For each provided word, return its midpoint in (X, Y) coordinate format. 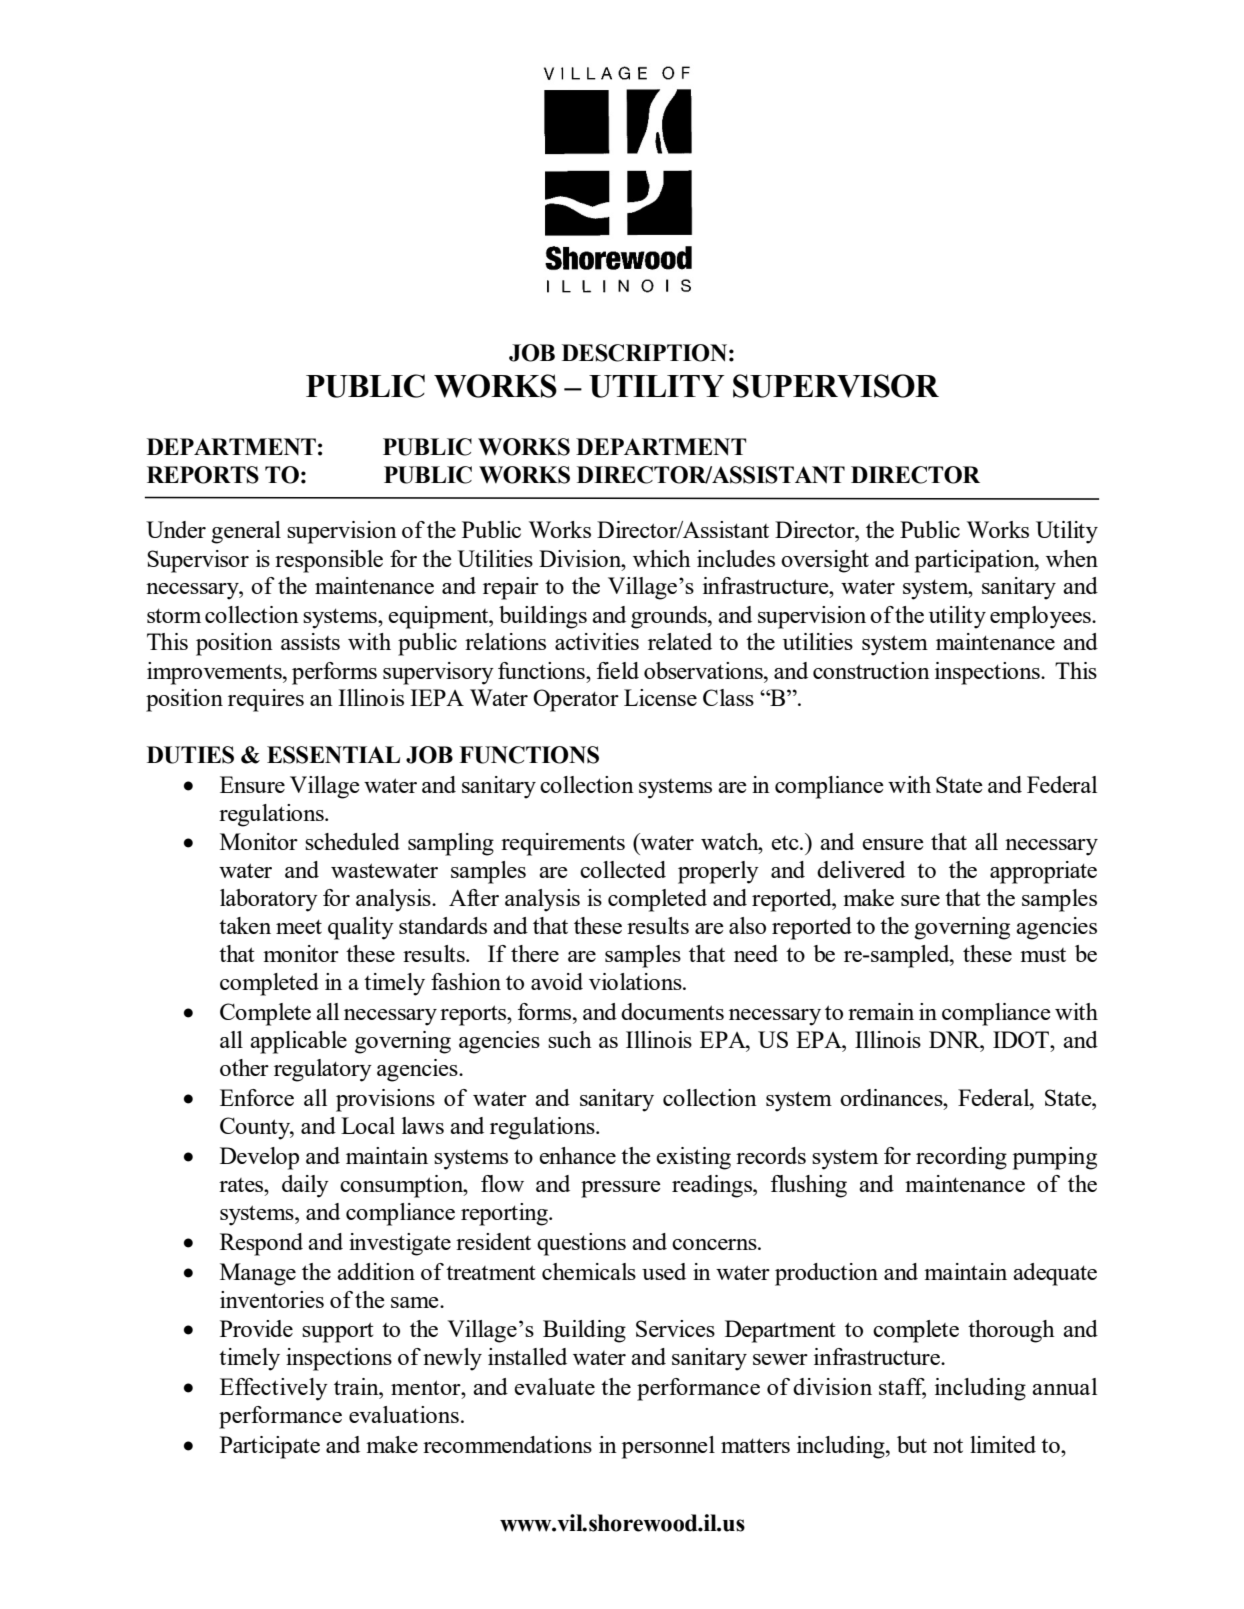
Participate (270, 1447)
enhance (577, 1155)
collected (623, 869)
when (1072, 558)
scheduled (352, 841)
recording (961, 1158)
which (662, 558)
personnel (668, 1447)
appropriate (1043, 872)
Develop (259, 1158)
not (948, 1446)
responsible (329, 561)
